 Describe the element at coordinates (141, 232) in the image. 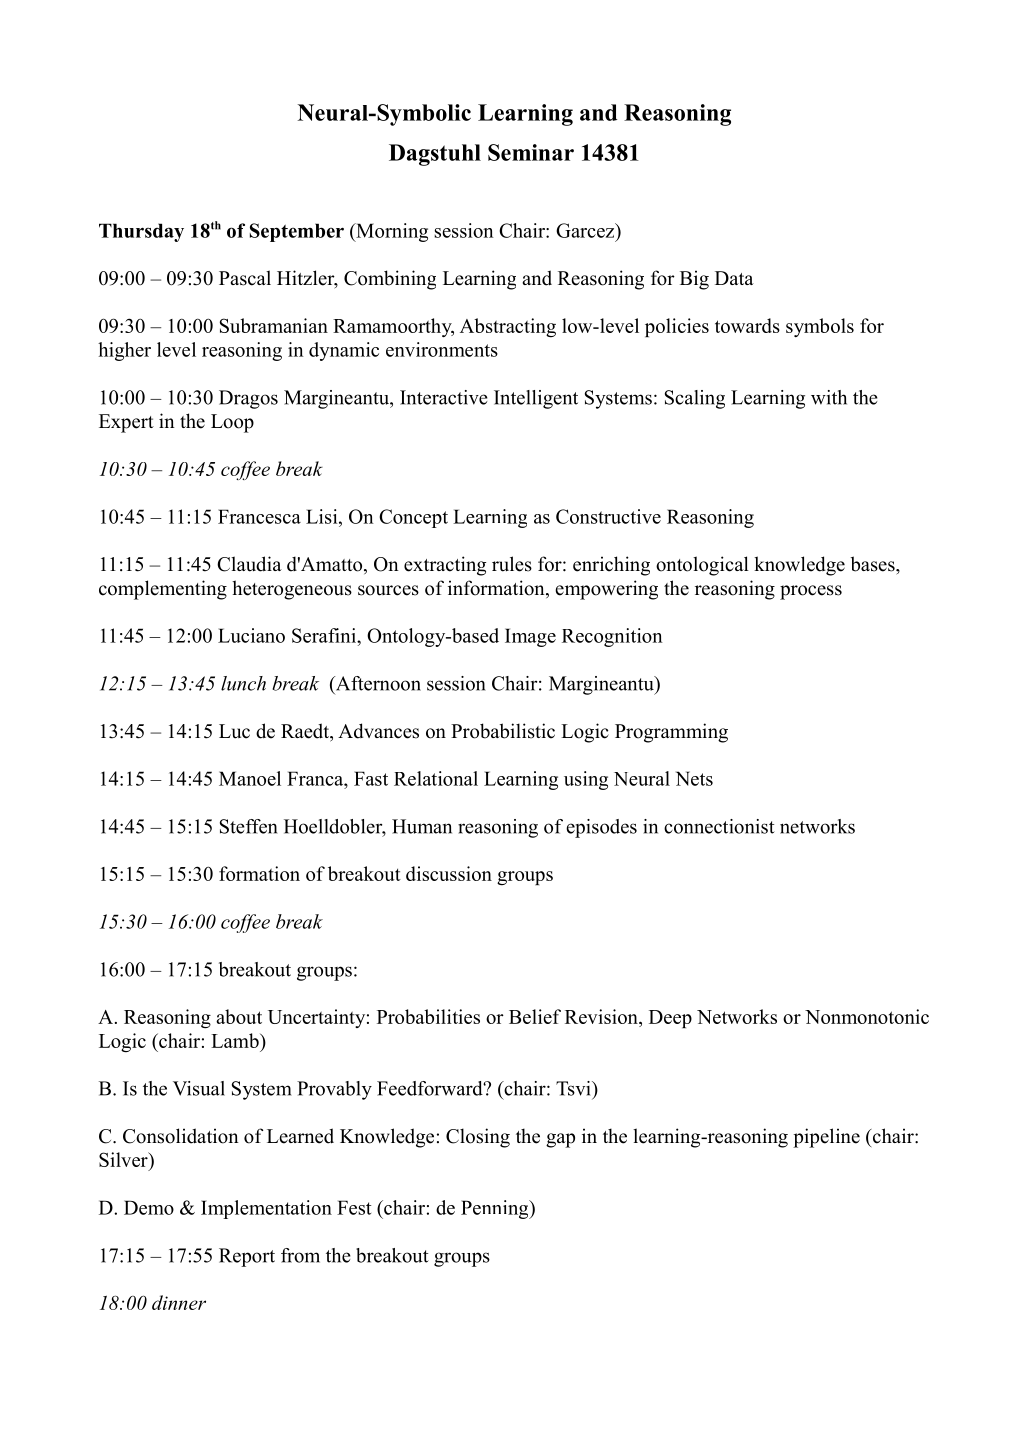

I see `Thursday` at that location.
